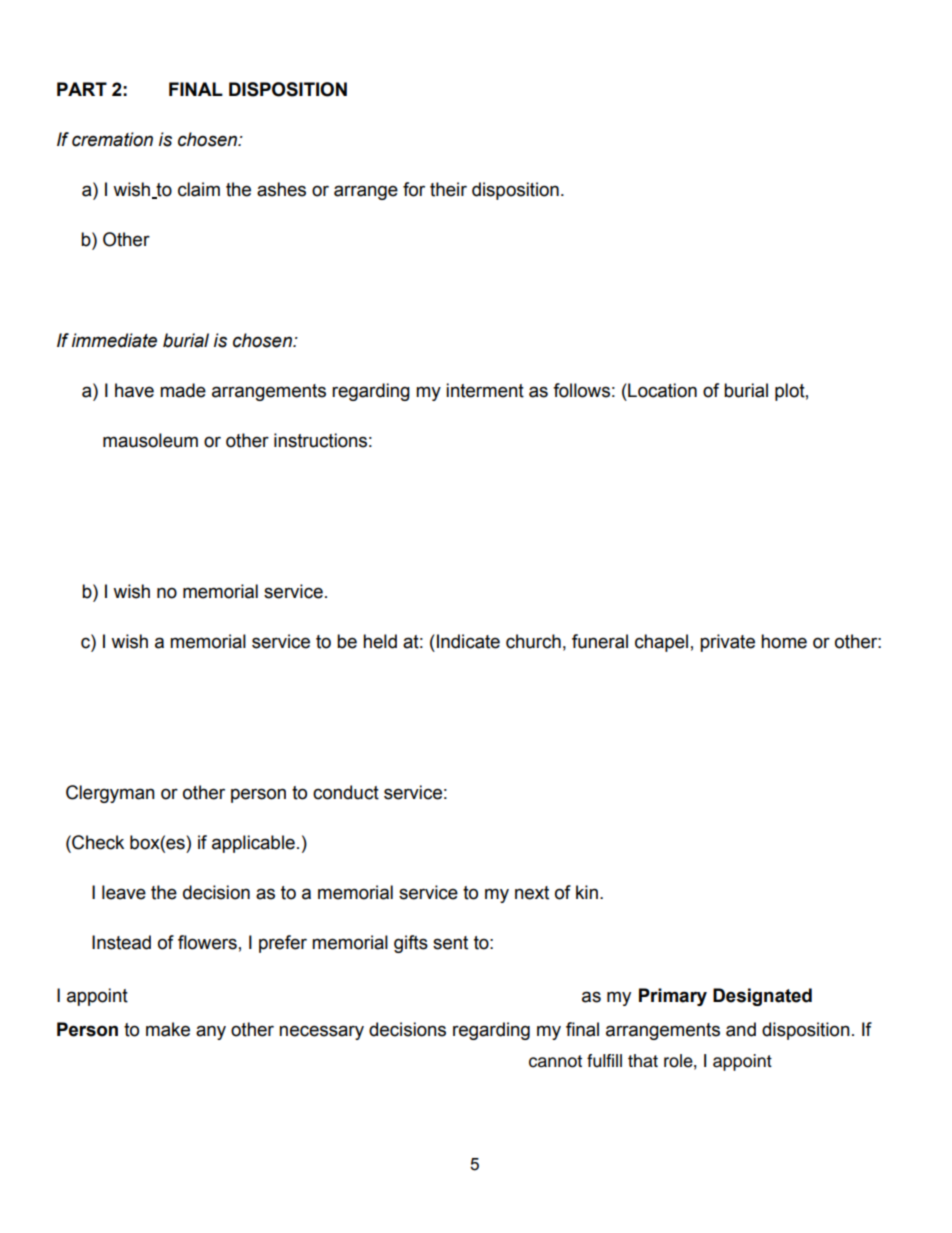 The height and width of the screenshot is (1233, 952). What do you see at coordinates (448, 189) in the screenshot?
I see `their` at bounding box center [448, 189].
